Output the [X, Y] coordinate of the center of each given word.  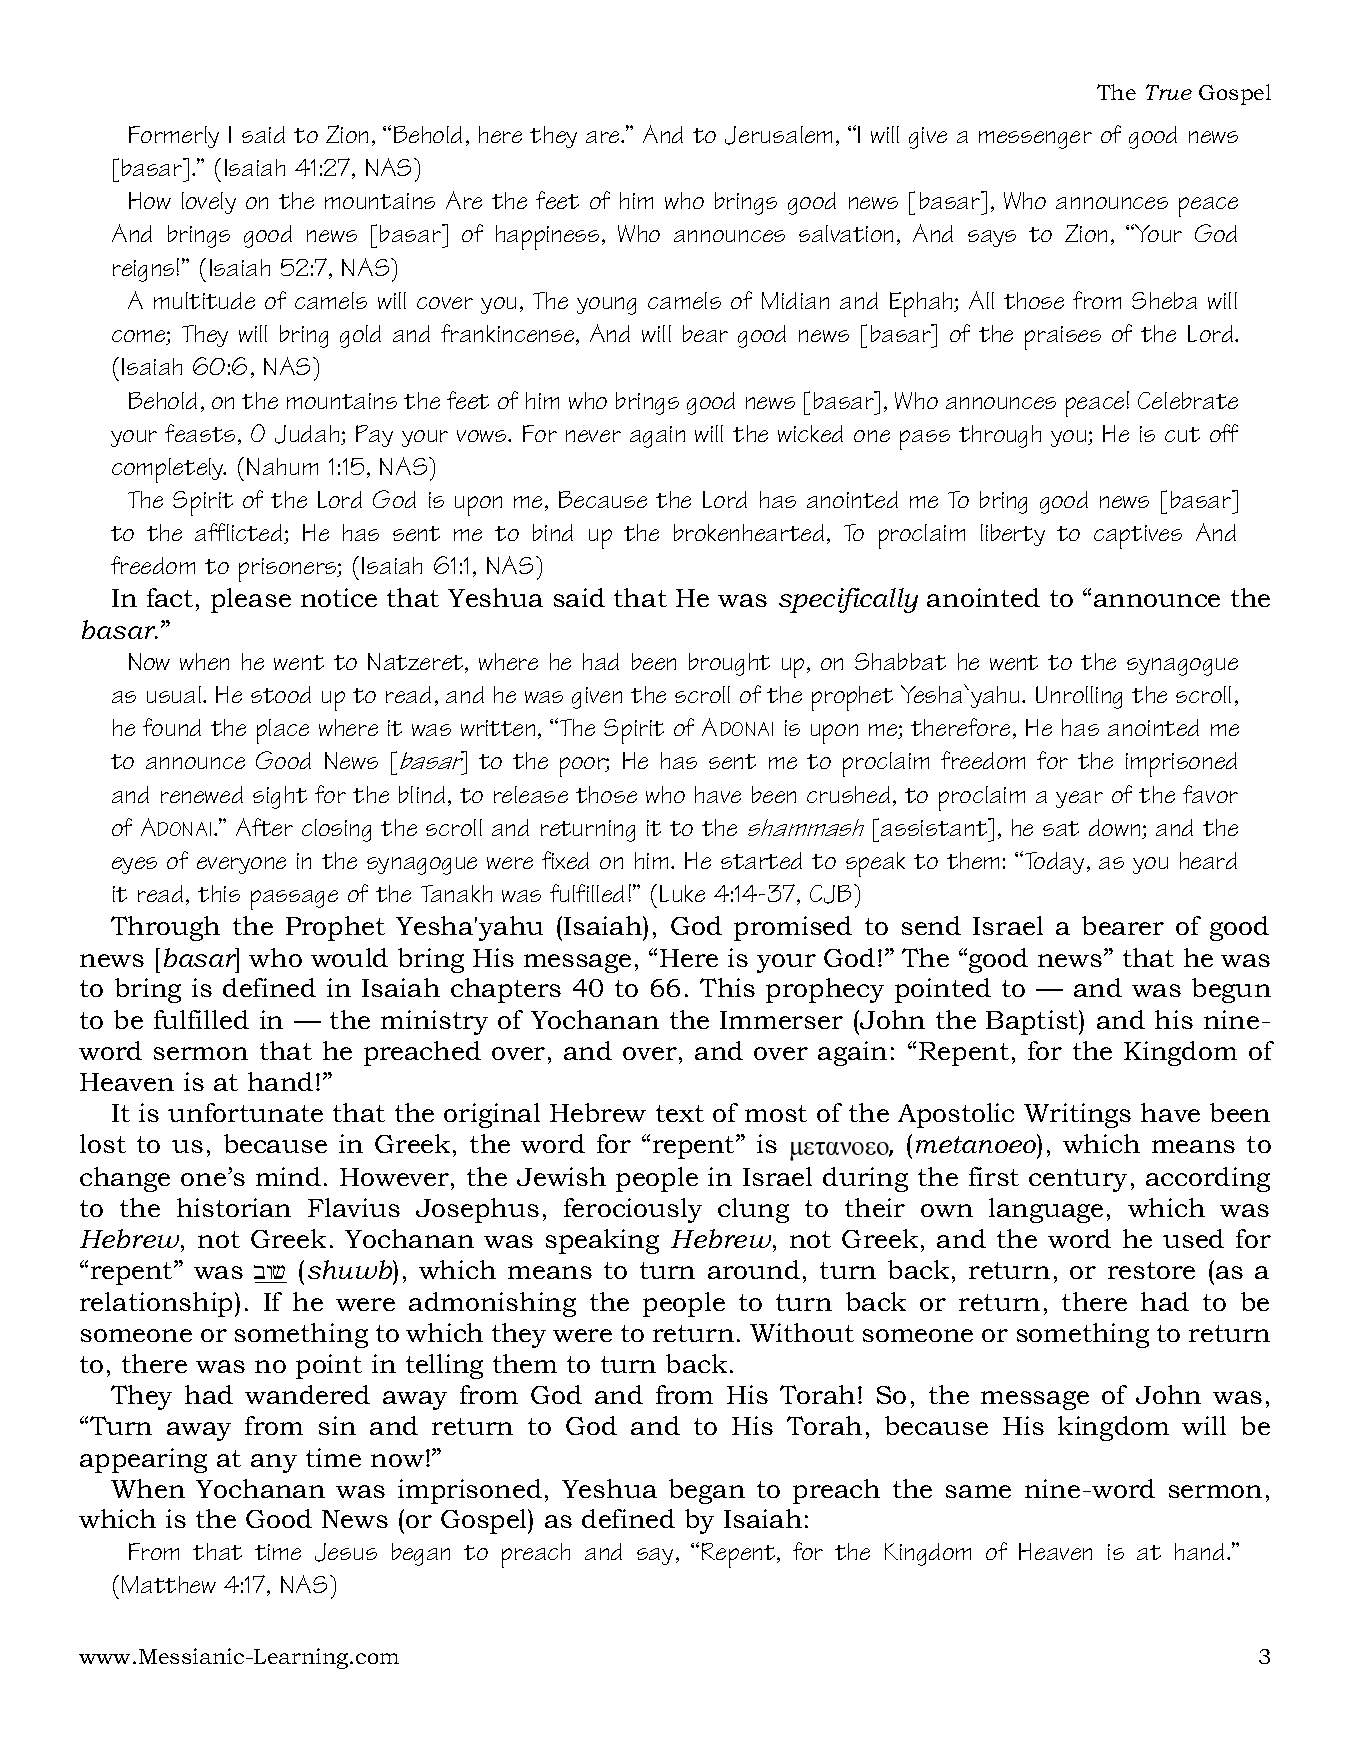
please [251, 600]
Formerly [174, 137]
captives [1138, 537]
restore [1151, 1270]
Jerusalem [778, 135]
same [978, 1491]
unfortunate [245, 1112]
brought [729, 664]
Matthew [169, 1584]
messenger [1035, 140]
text [680, 1113]
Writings [1077, 1115]
